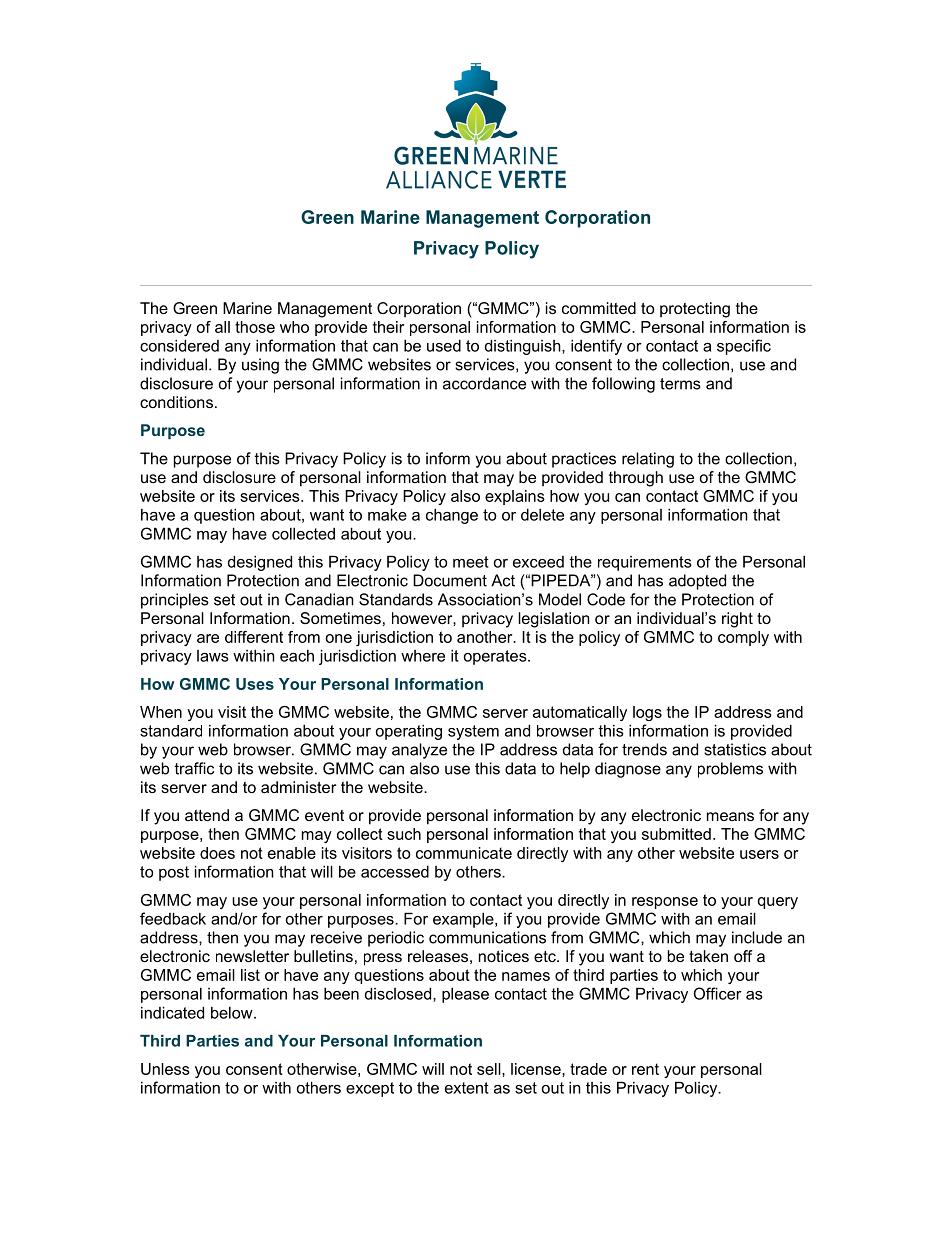  I want to click on logs, so click(647, 713).
